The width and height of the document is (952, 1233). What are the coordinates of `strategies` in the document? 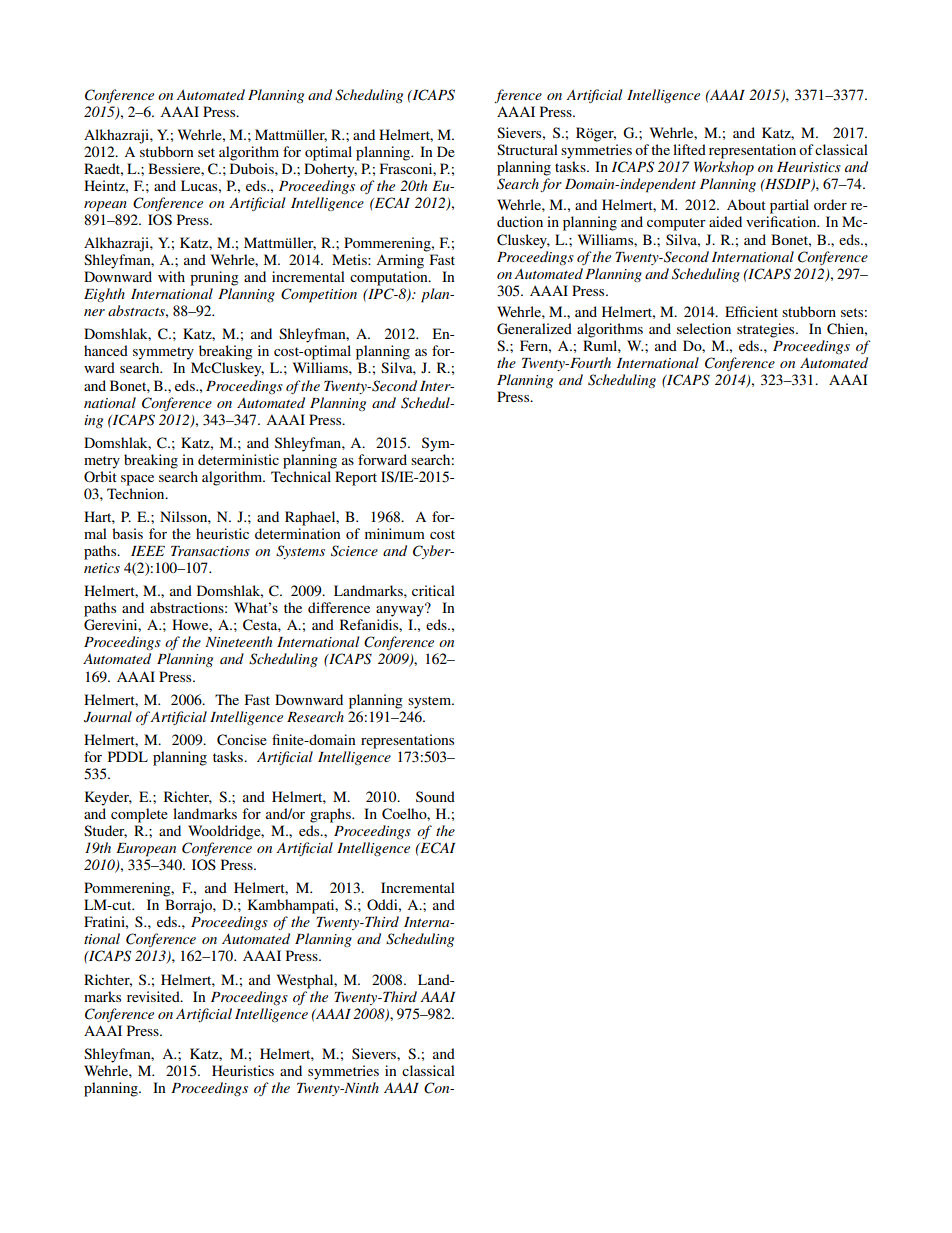 It's located at (767, 330).
